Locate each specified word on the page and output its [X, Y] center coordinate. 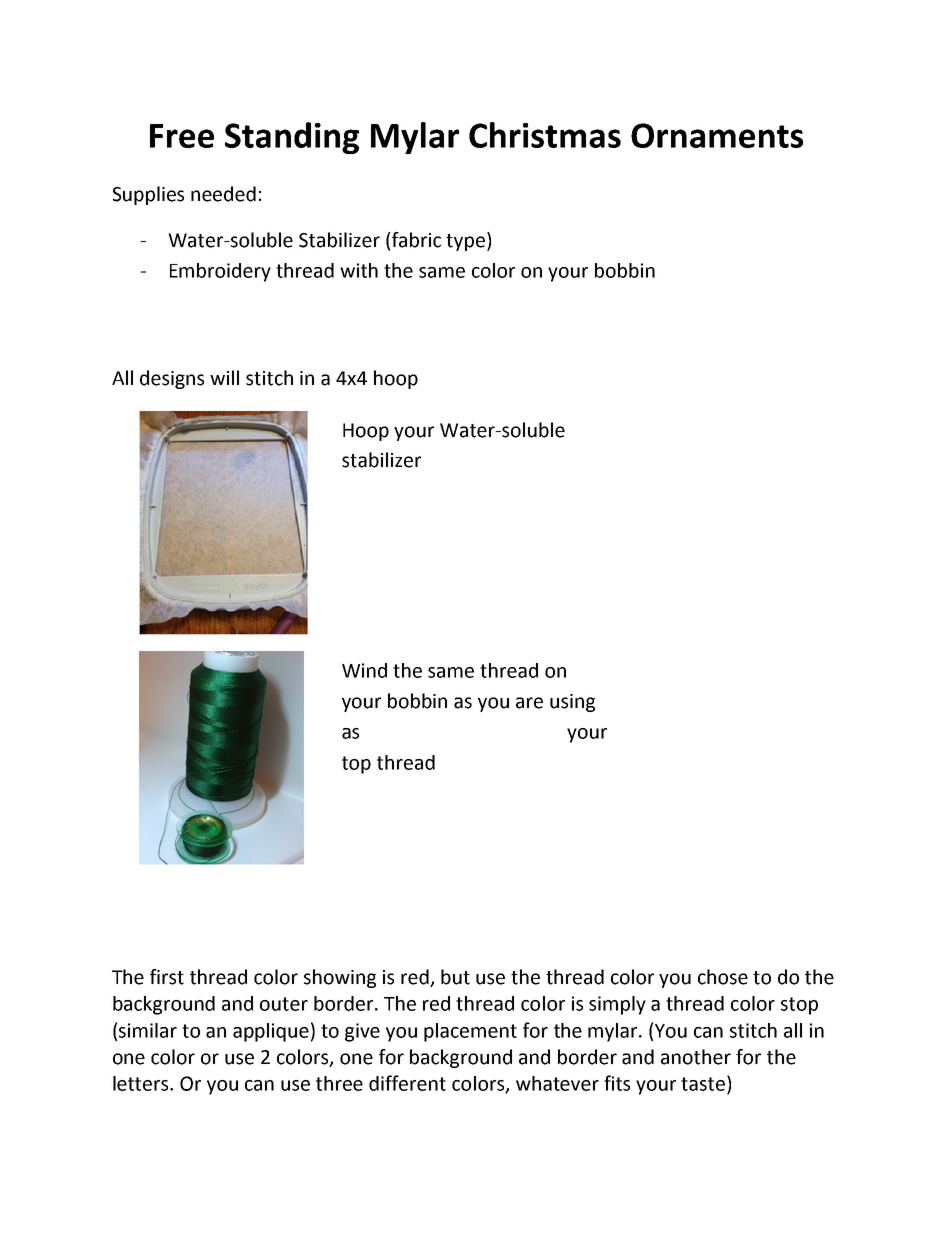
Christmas [545, 135]
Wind [364, 670]
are [529, 703]
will [224, 377]
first [167, 977]
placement [470, 1032]
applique [271, 1032]
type [465, 242]
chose [723, 977]
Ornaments [717, 135]
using [572, 703]
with [359, 270]
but [455, 977]
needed [223, 194]
